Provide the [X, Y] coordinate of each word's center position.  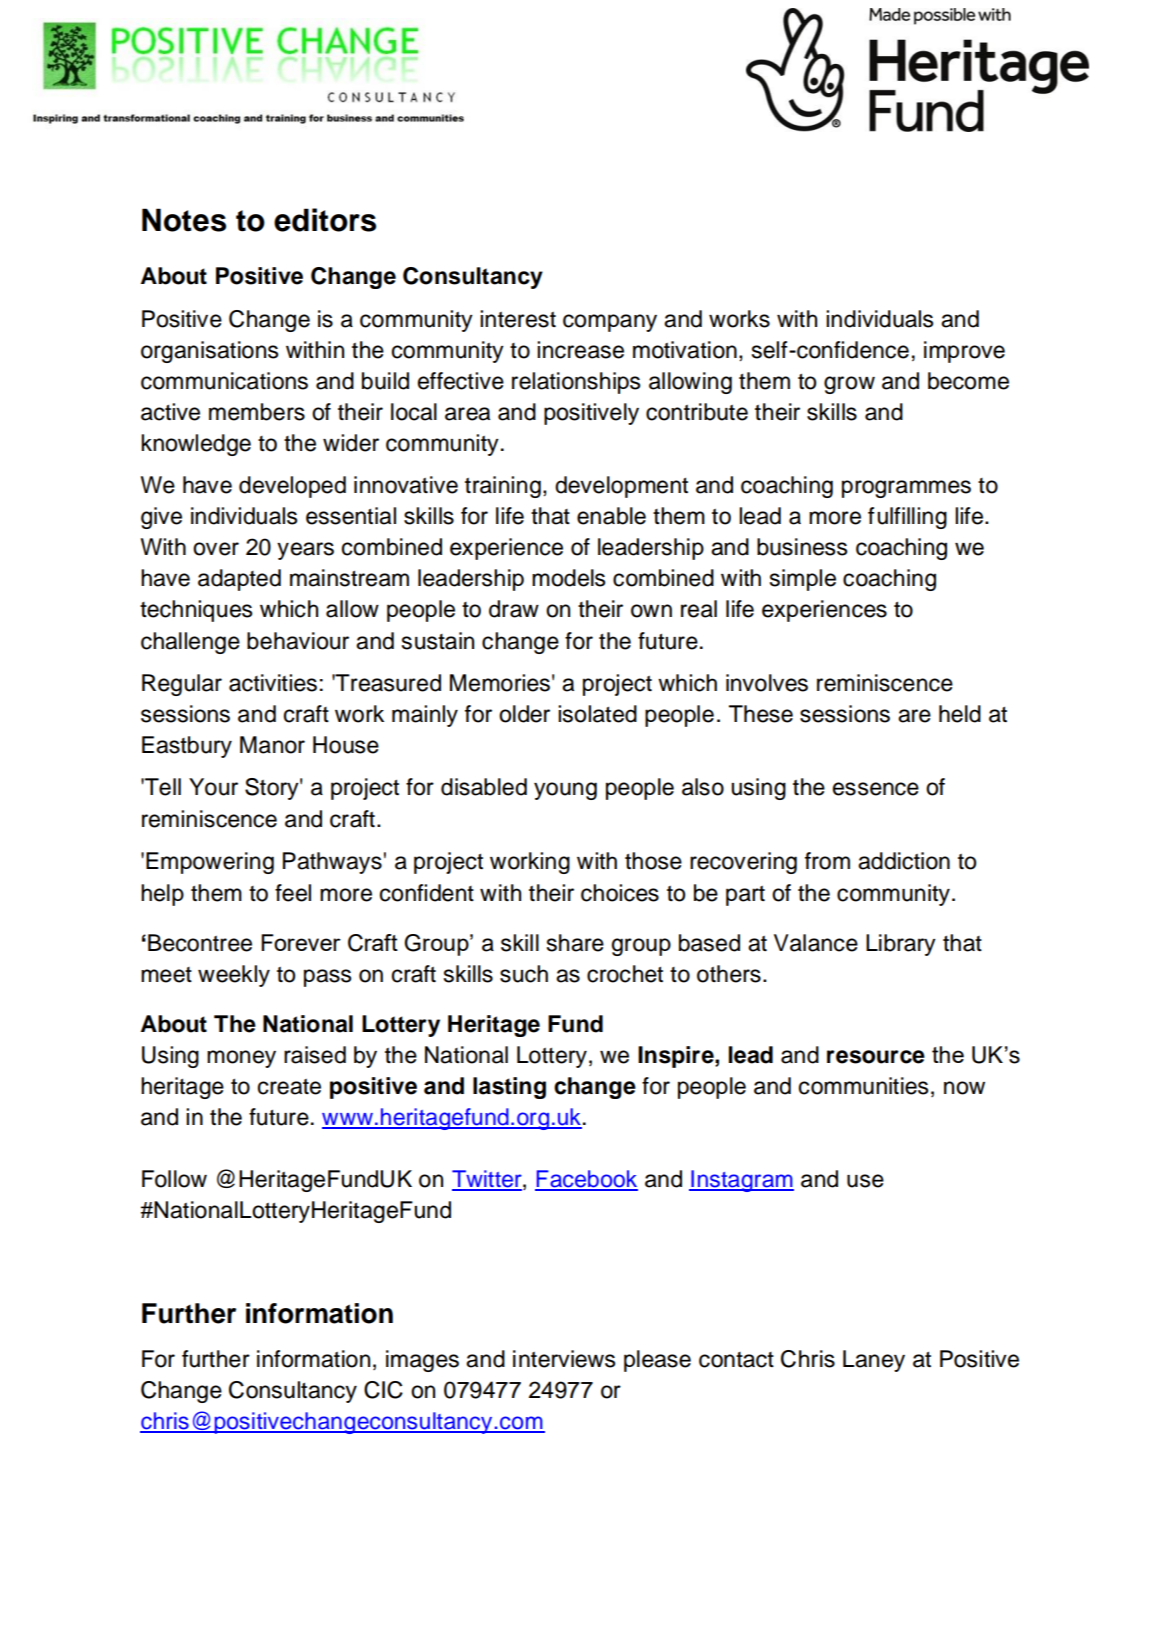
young [565, 791]
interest [518, 319]
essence [876, 789]
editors [325, 220]
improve [964, 352]
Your [213, 787]
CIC [383, 1390]
